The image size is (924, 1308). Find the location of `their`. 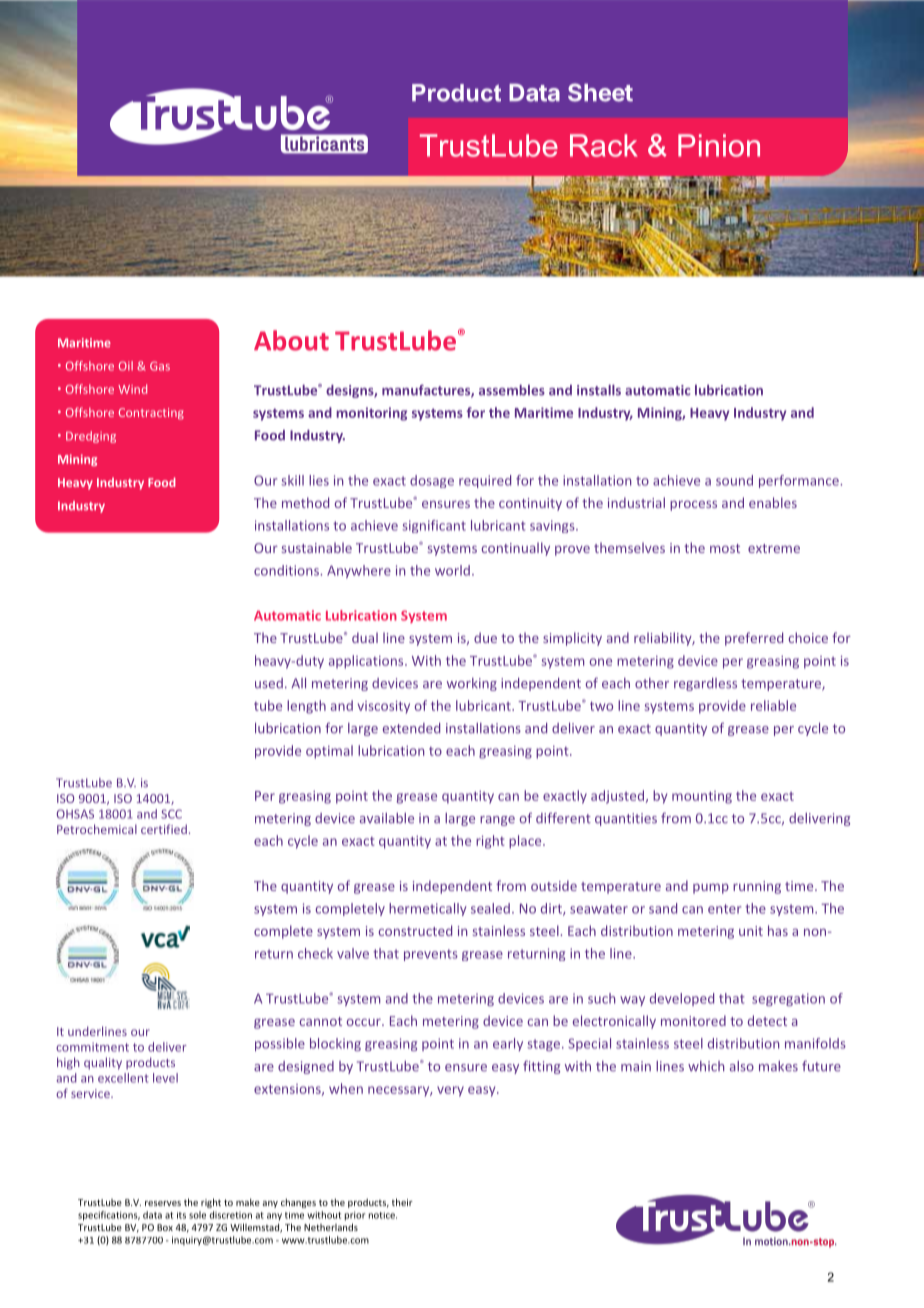

their is located at coordinates (402, 1202).
